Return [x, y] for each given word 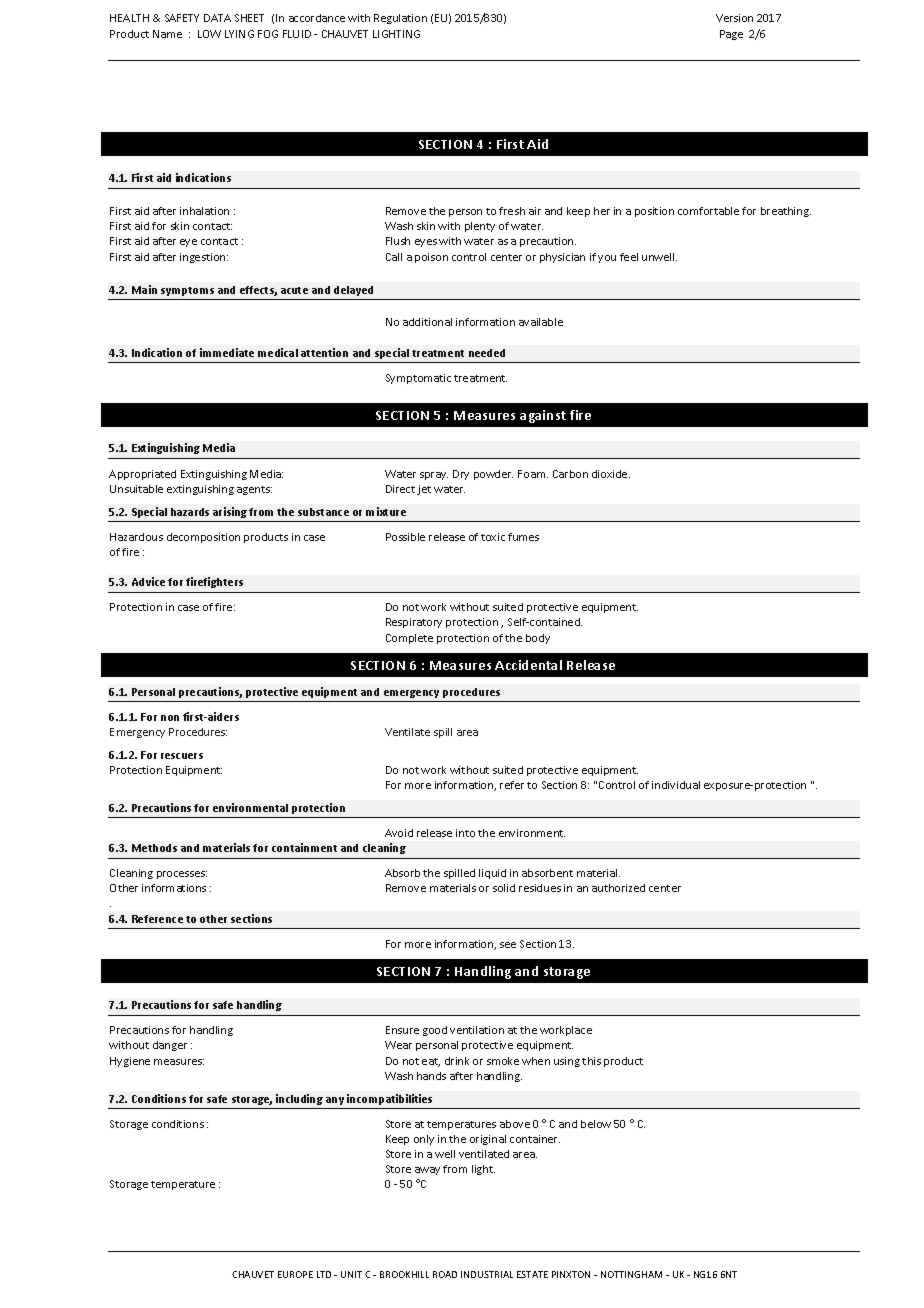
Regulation [400, 19]
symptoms [187, 291]
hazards [190, 512]
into [465, 833]
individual [676, 785]
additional [427, 322]
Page [731, 35]
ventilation [477, 1030]
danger [170, 1046]
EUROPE [295, 1274]
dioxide [611, 474]
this [591, 1061]
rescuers [182, 756]
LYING [239, 34]
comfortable [708, 211]
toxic [493, 537]
